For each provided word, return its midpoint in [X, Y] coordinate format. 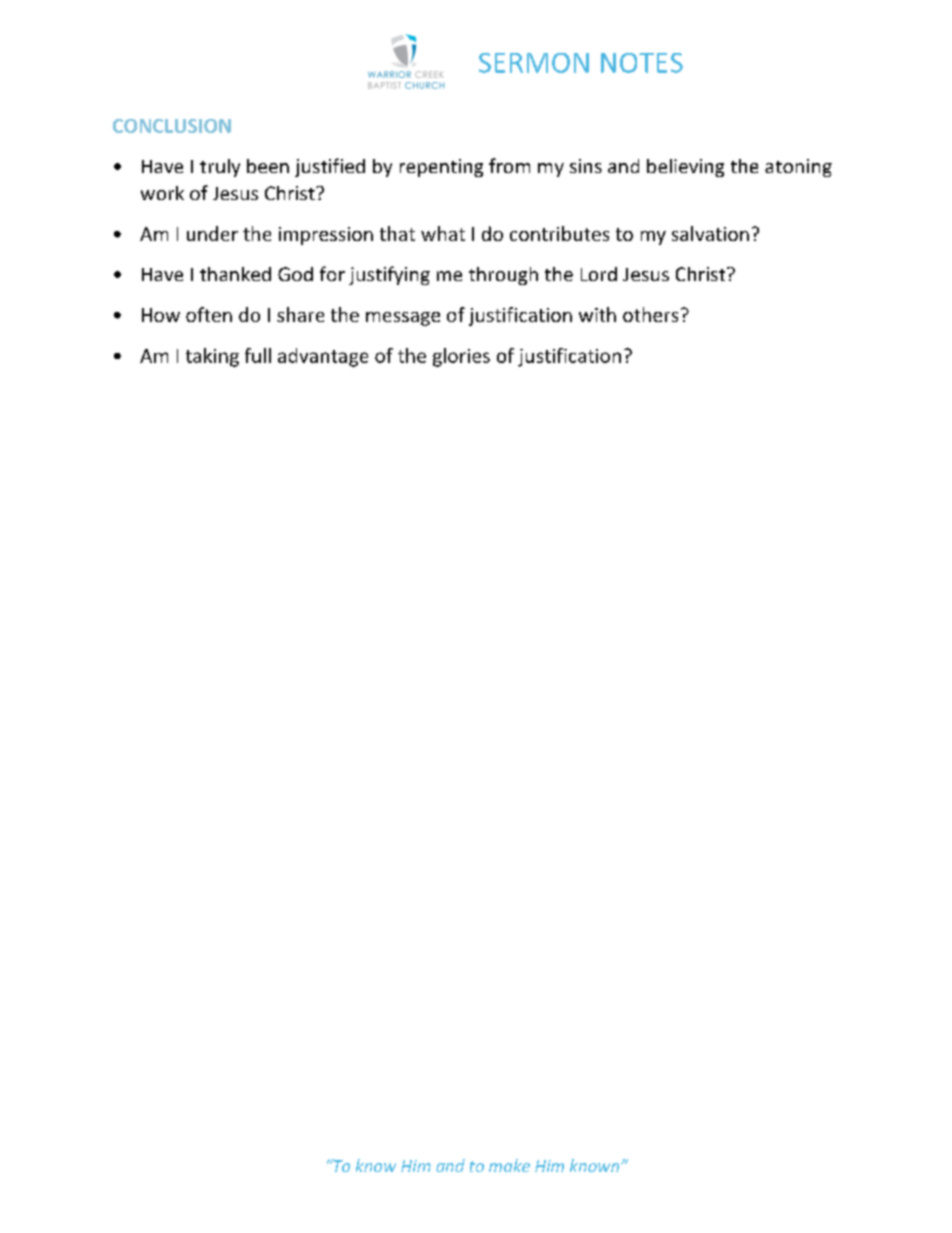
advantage [323, 357]
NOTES [642, 63]
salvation [710, 233]
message [403, 319]
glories [461, 357]
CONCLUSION [172, 126]
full [258, 355]
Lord [599, 274]
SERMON [534, 63]
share [300, 314]
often [209, 314]
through [503, 276]
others [650, 314]
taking [212, 357]
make [509, 1165]
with [597, 314]
